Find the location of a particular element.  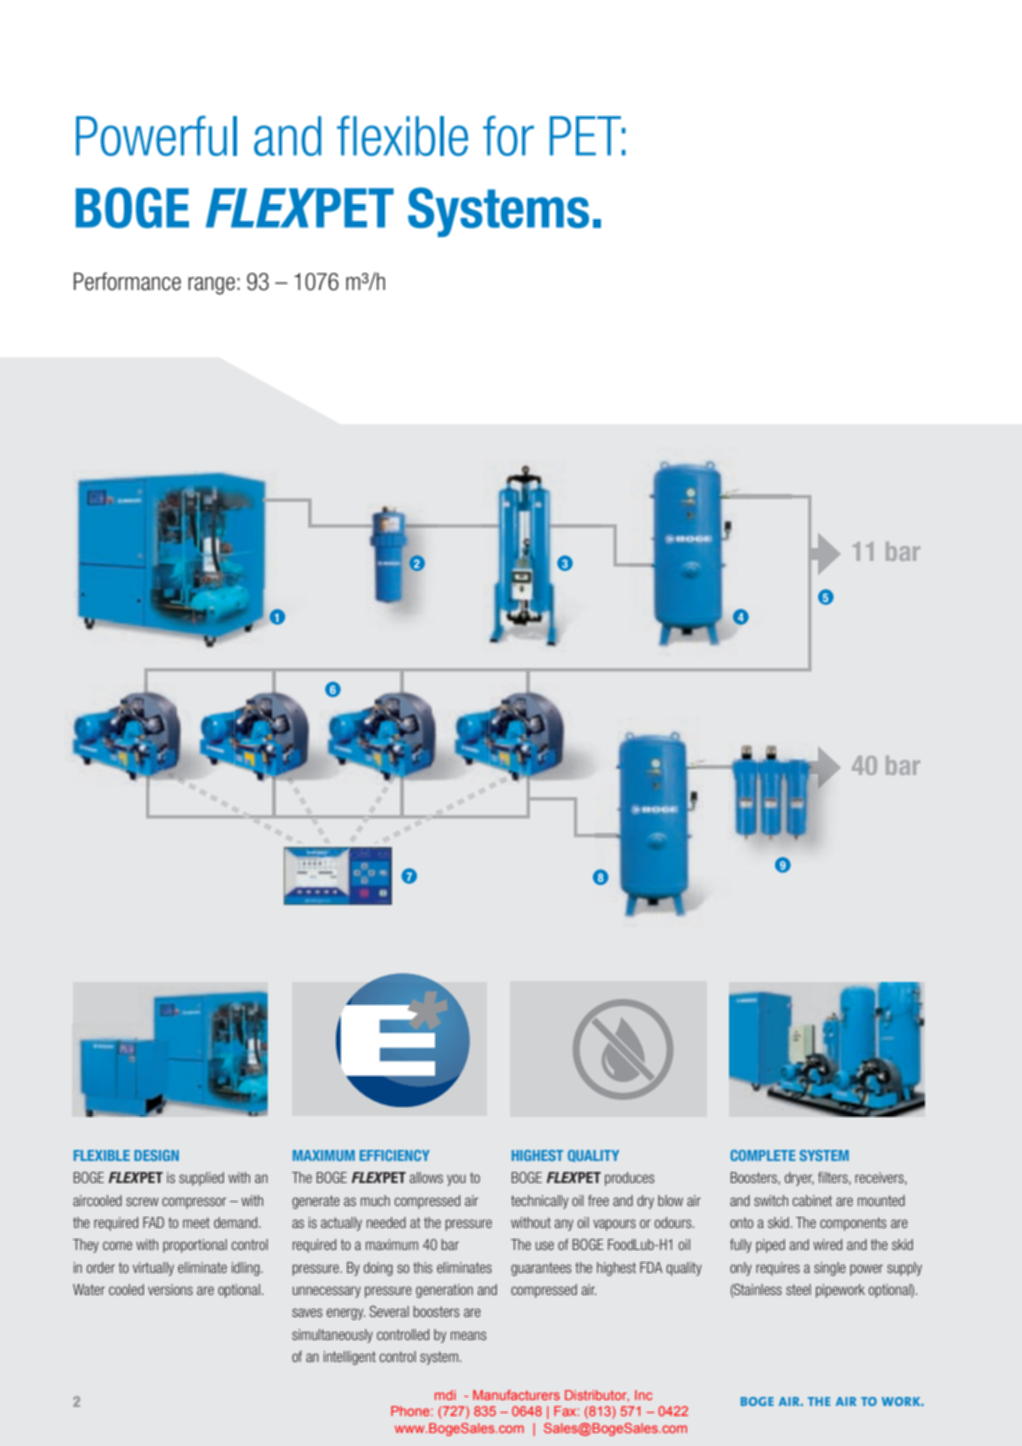

screw is located at coordinates (142, 1201).
